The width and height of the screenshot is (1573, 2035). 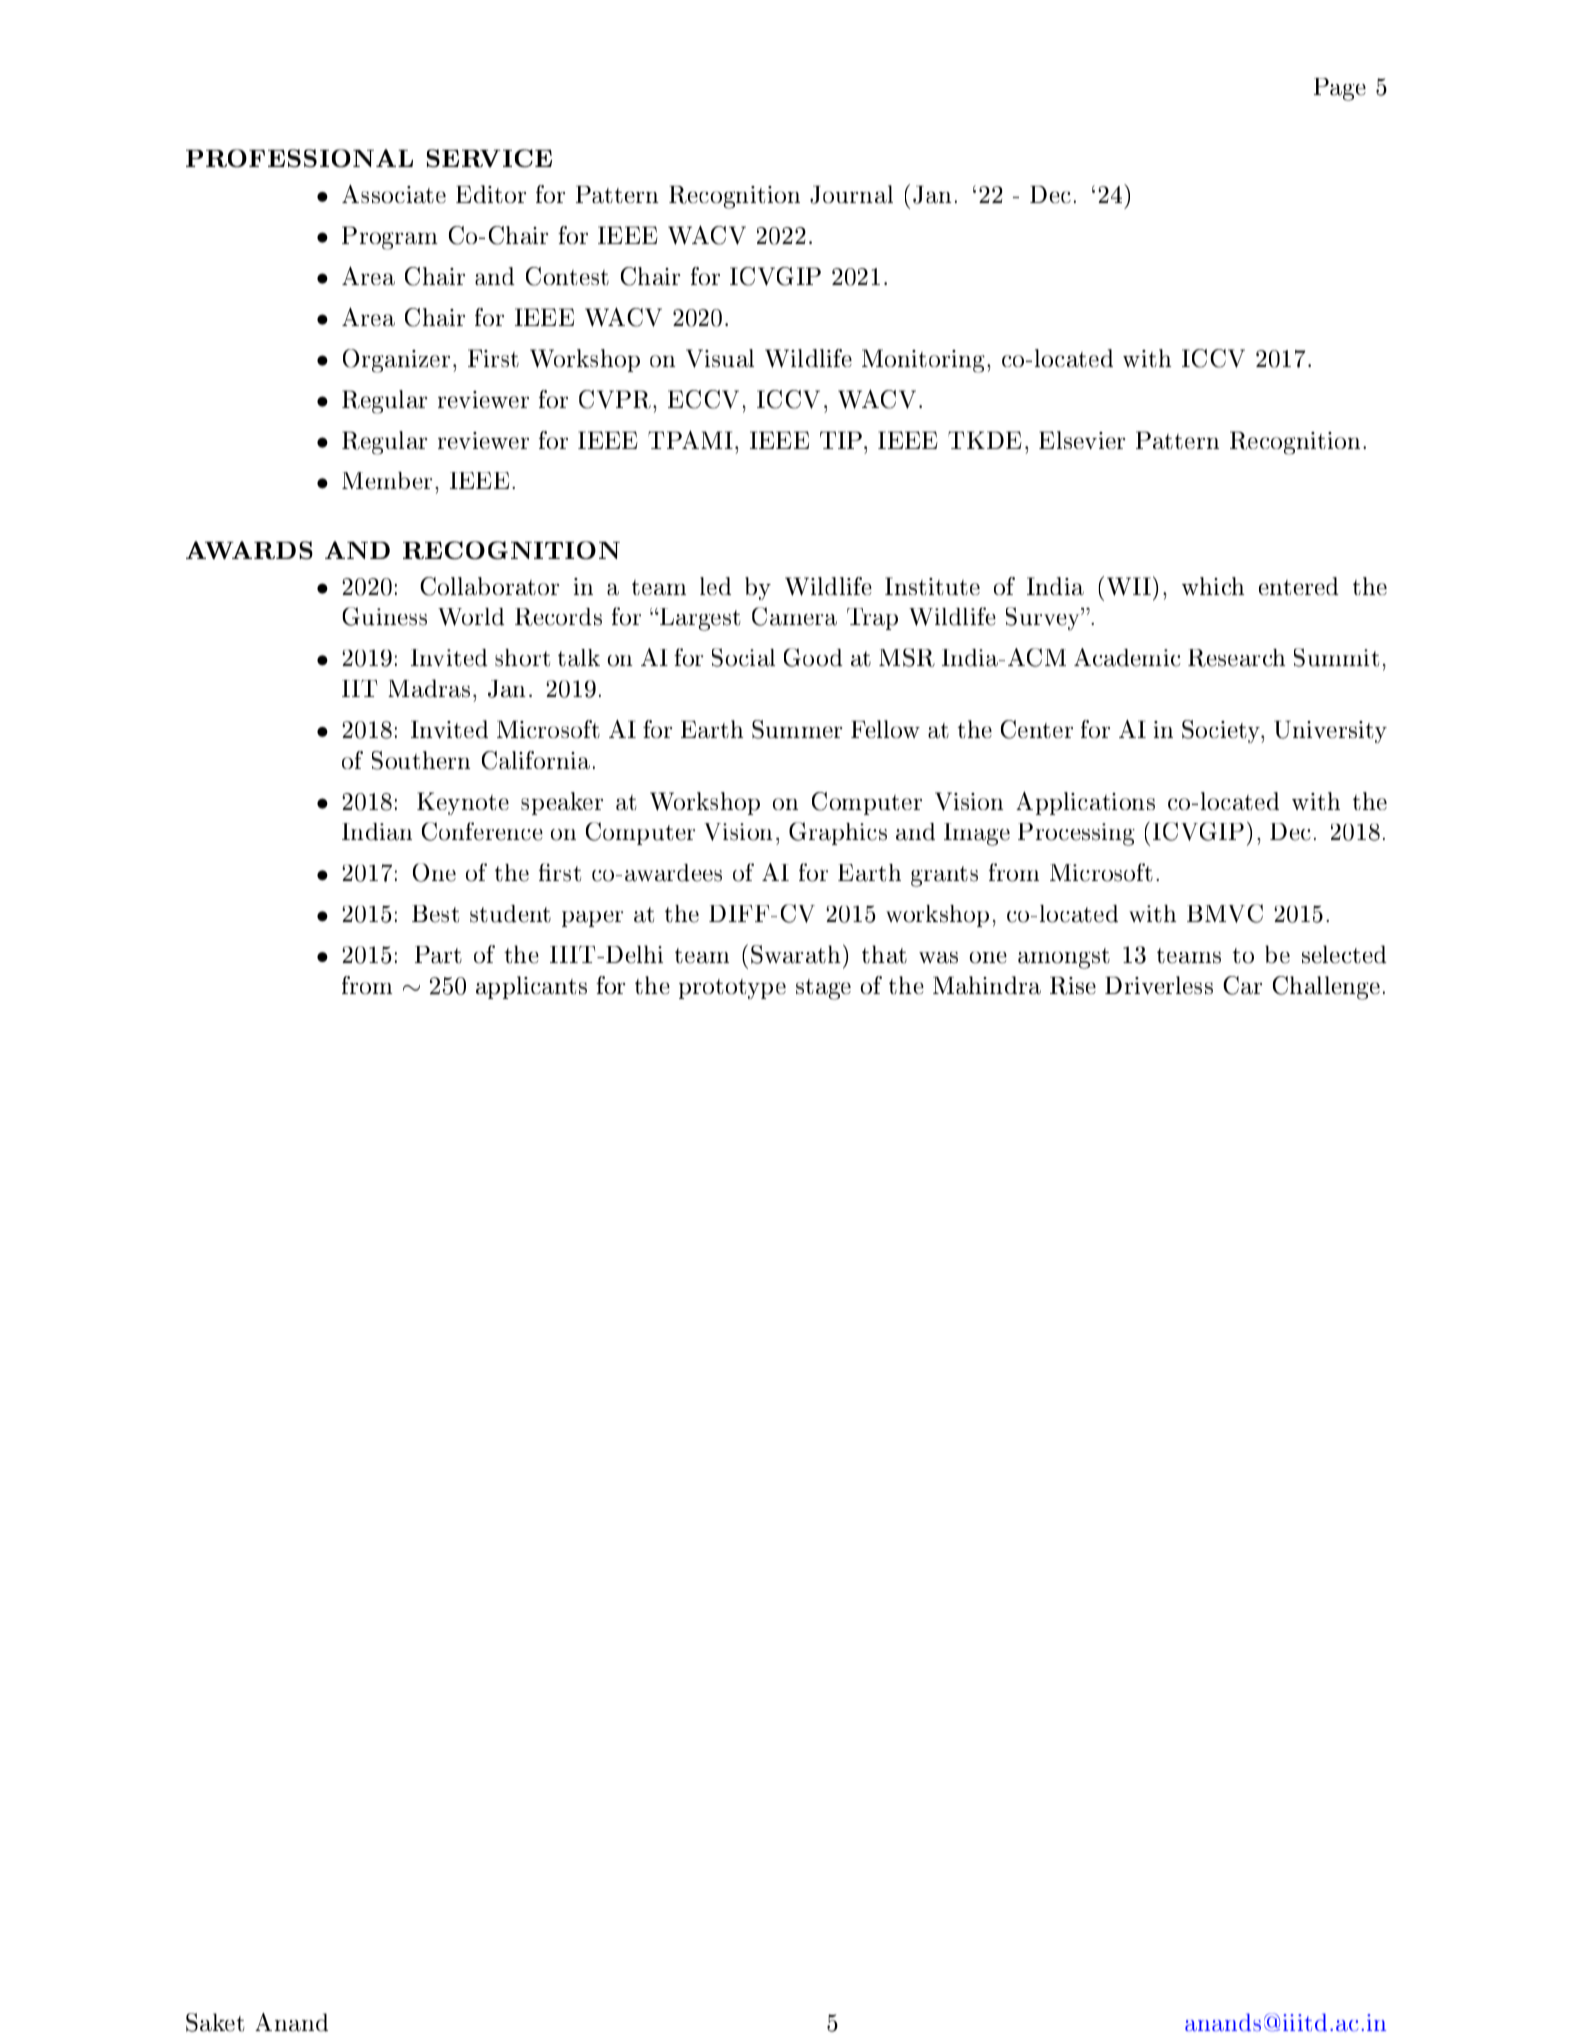 What do you see at coordinates (299, 158) in the screenshot?
I see `PROFESSIONAL` at bounding box center [299, 158].
